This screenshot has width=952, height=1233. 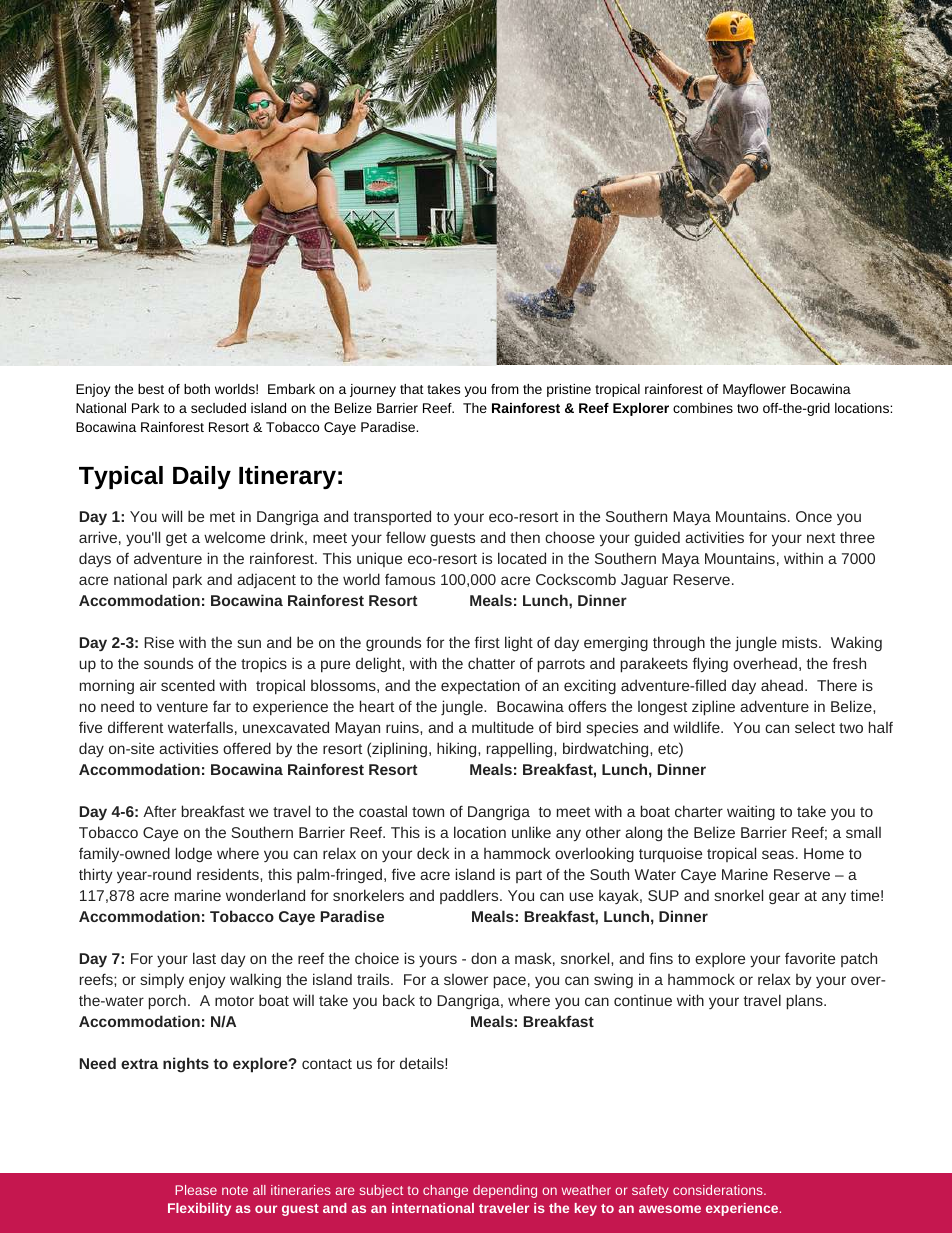 What do you see at coordinates (162, 980) in the screenshot?
I see `simply` at bounding box center [162, 980].
